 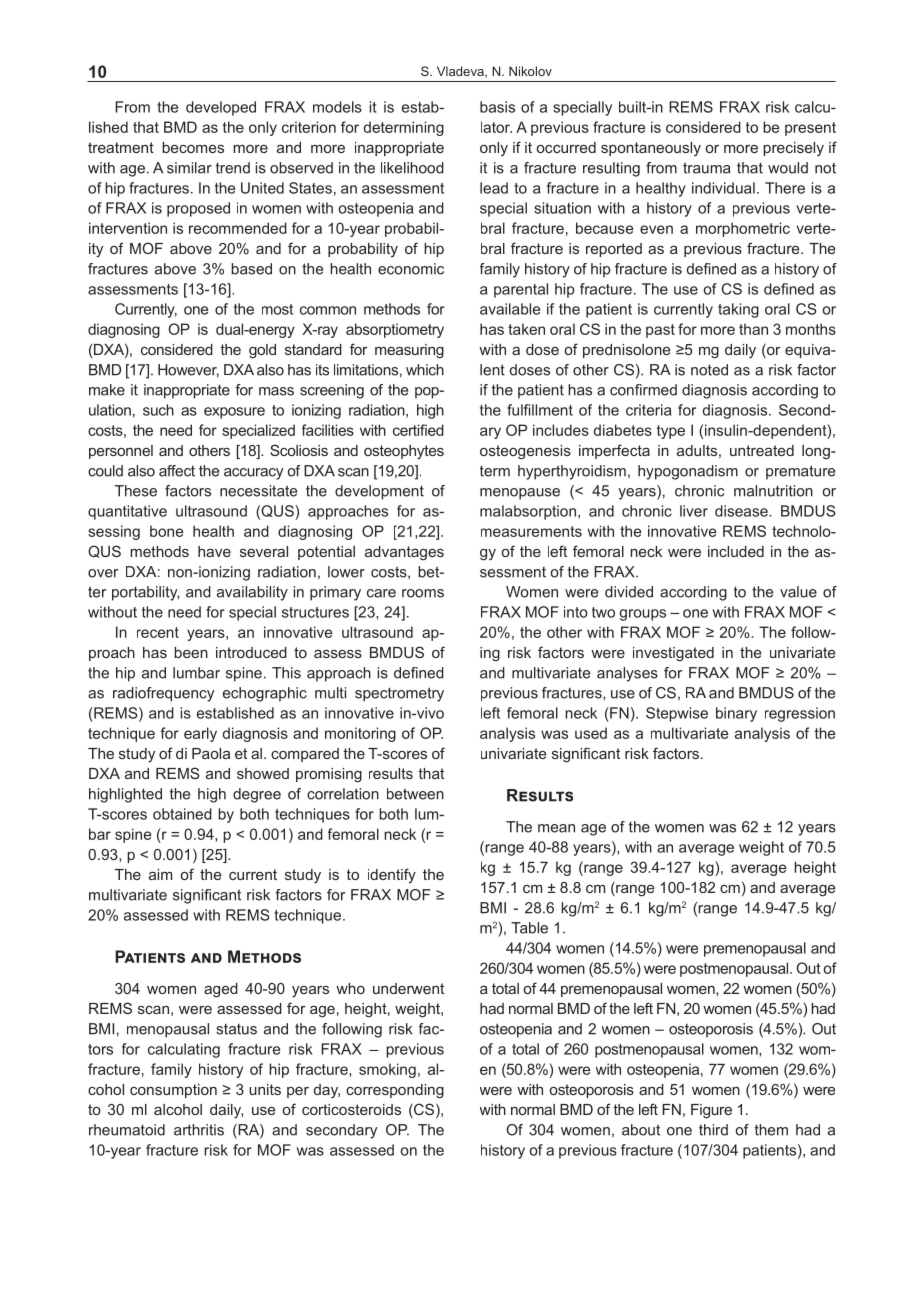 What do you see at coordinates (711, 1111) in the screenshot?
I see `Figure` at bounding box center [711, 1111].
